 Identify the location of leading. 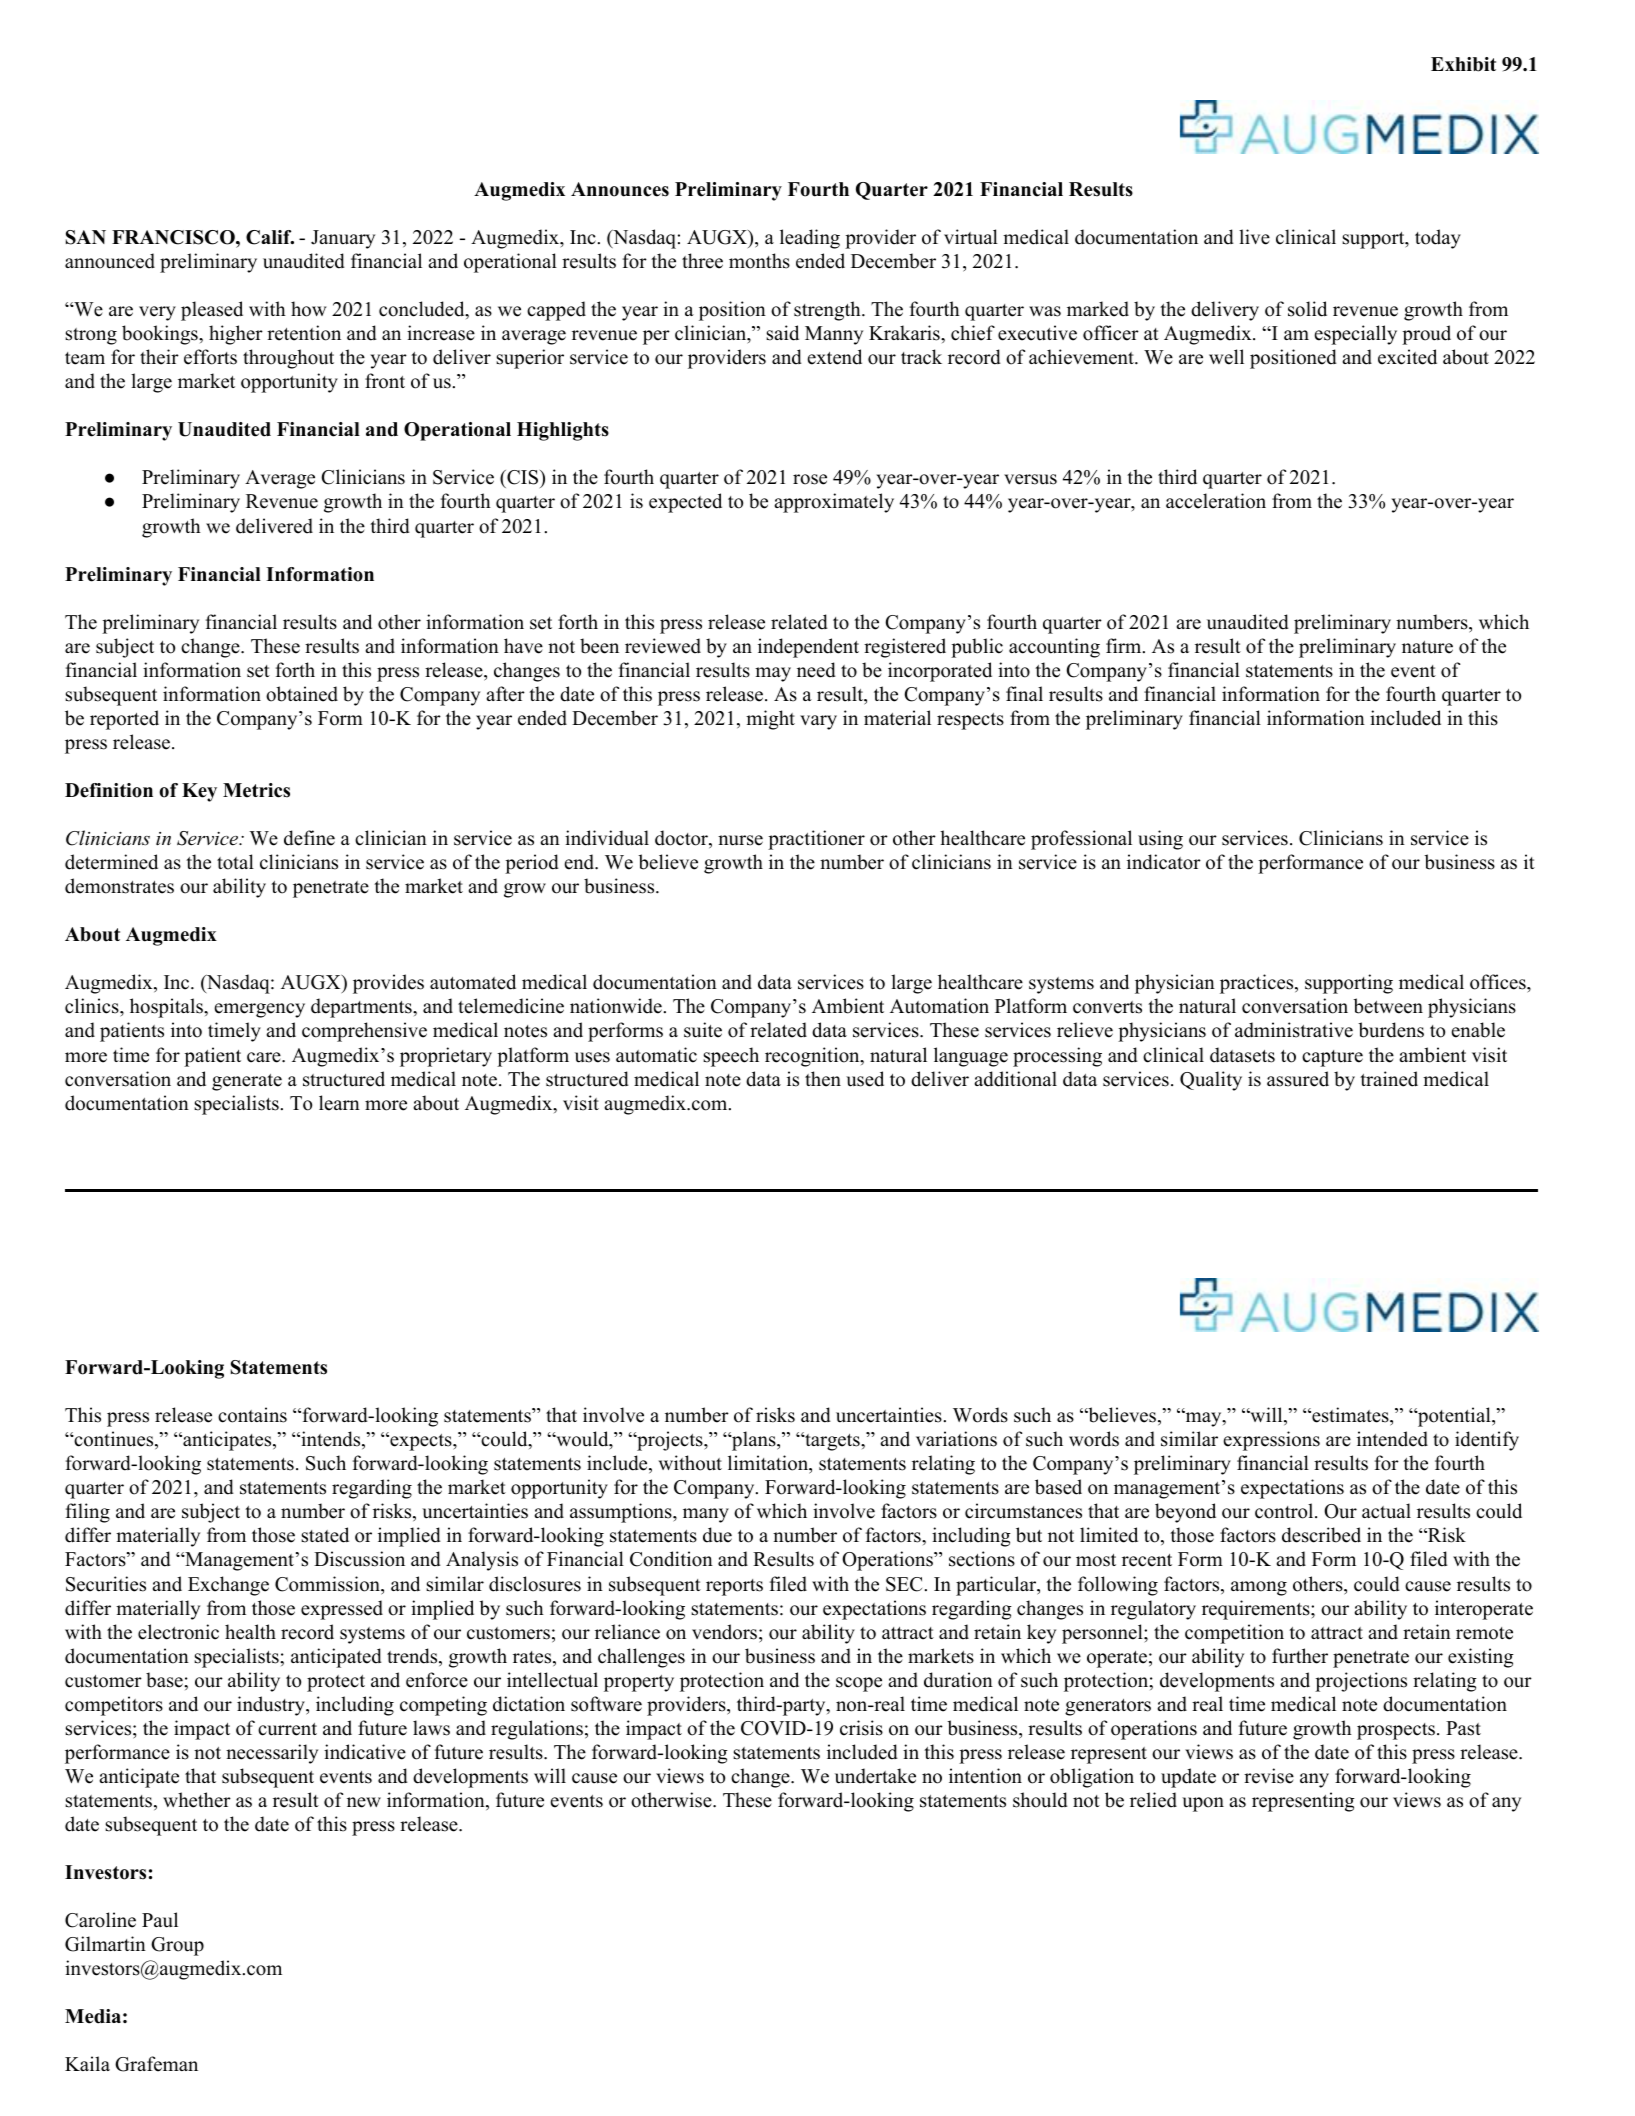
(810, 239).
